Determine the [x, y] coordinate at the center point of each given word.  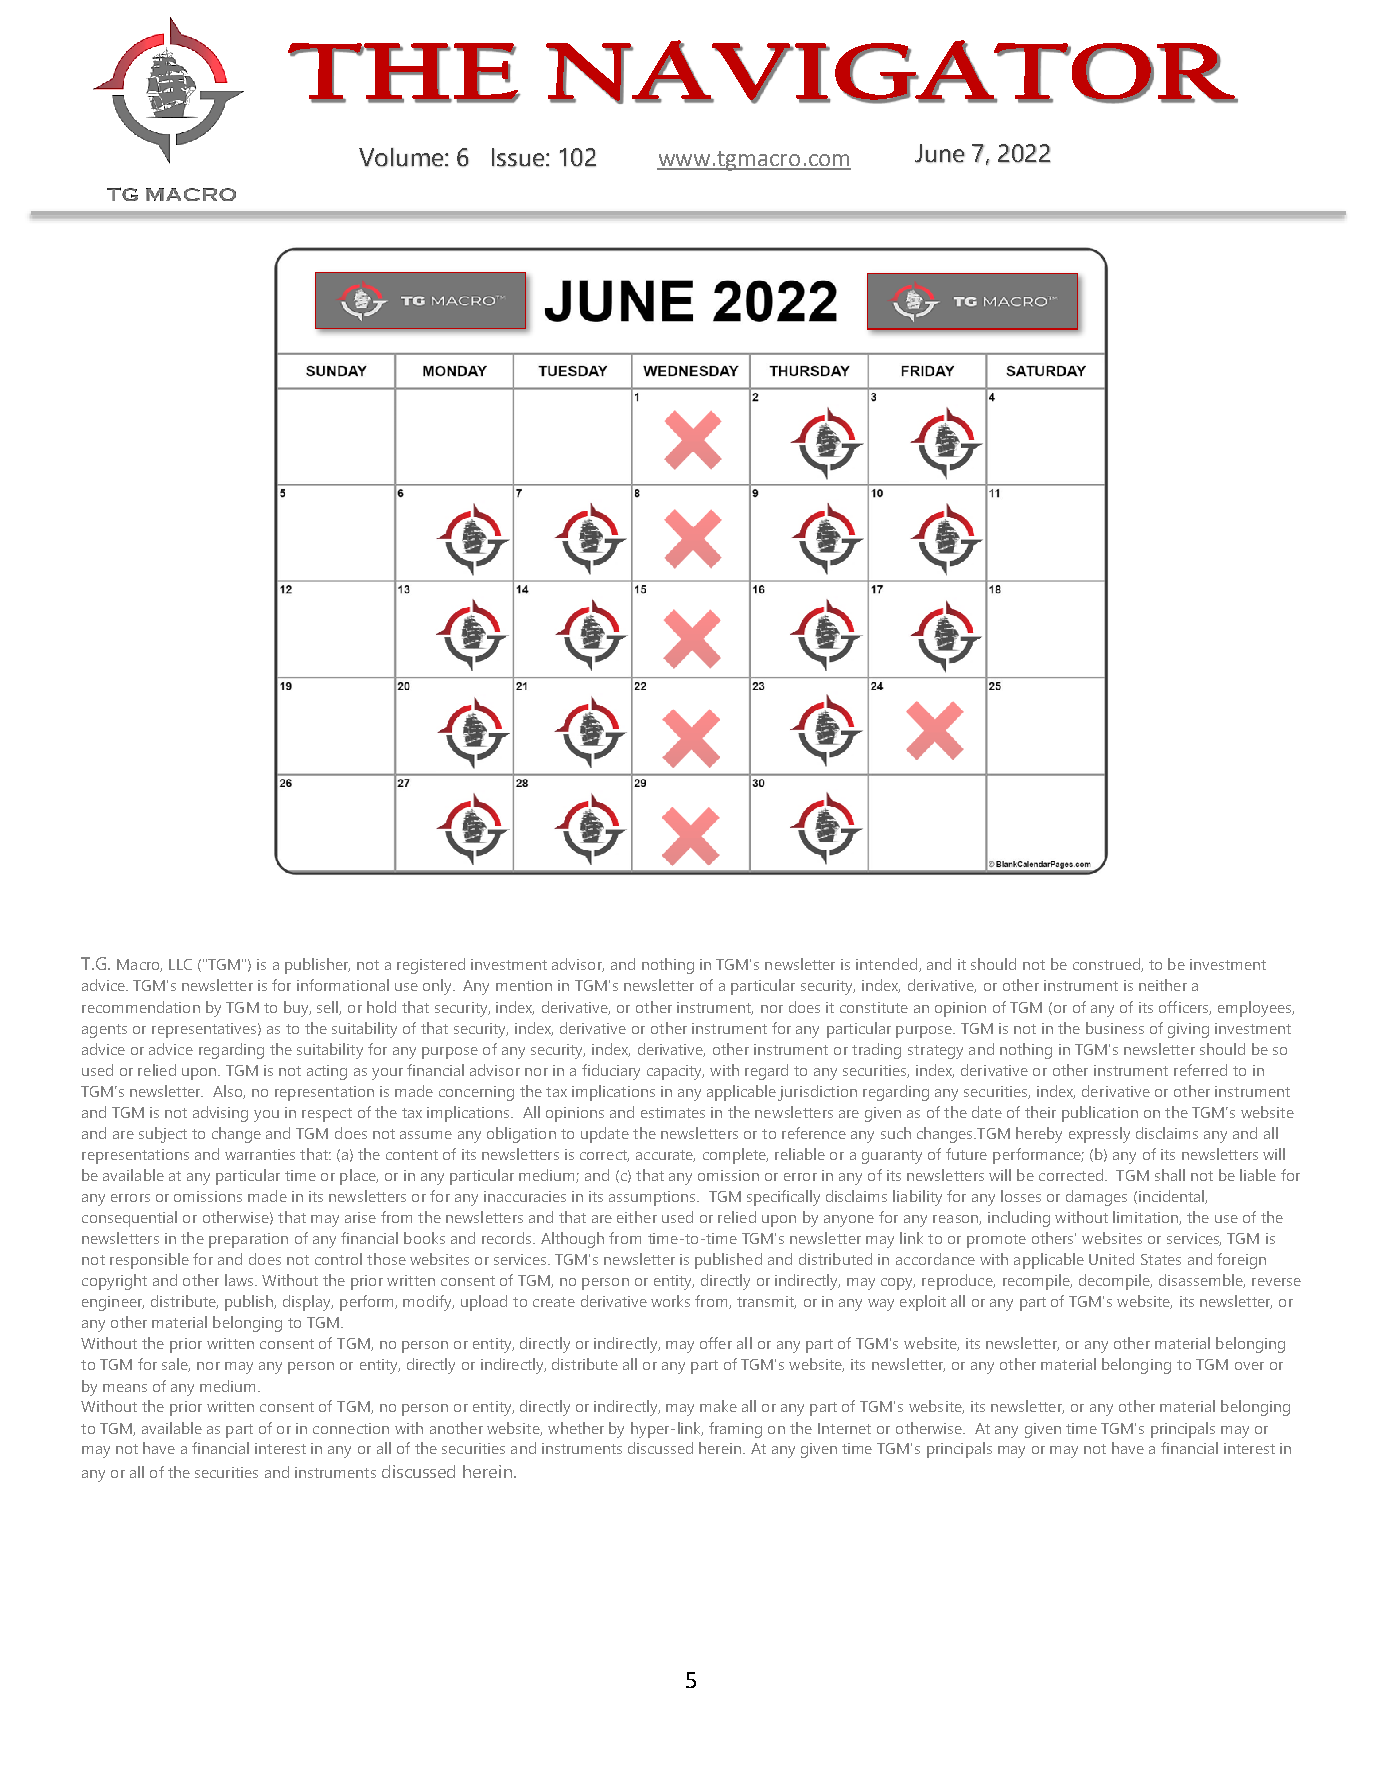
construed [1107, 965]
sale [176, 1365]
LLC [180, 964]
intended [888, 965]
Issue [518, 157]
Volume [401, 157]
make [718, 1406]
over [1249, 1366]
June [940, 153]
